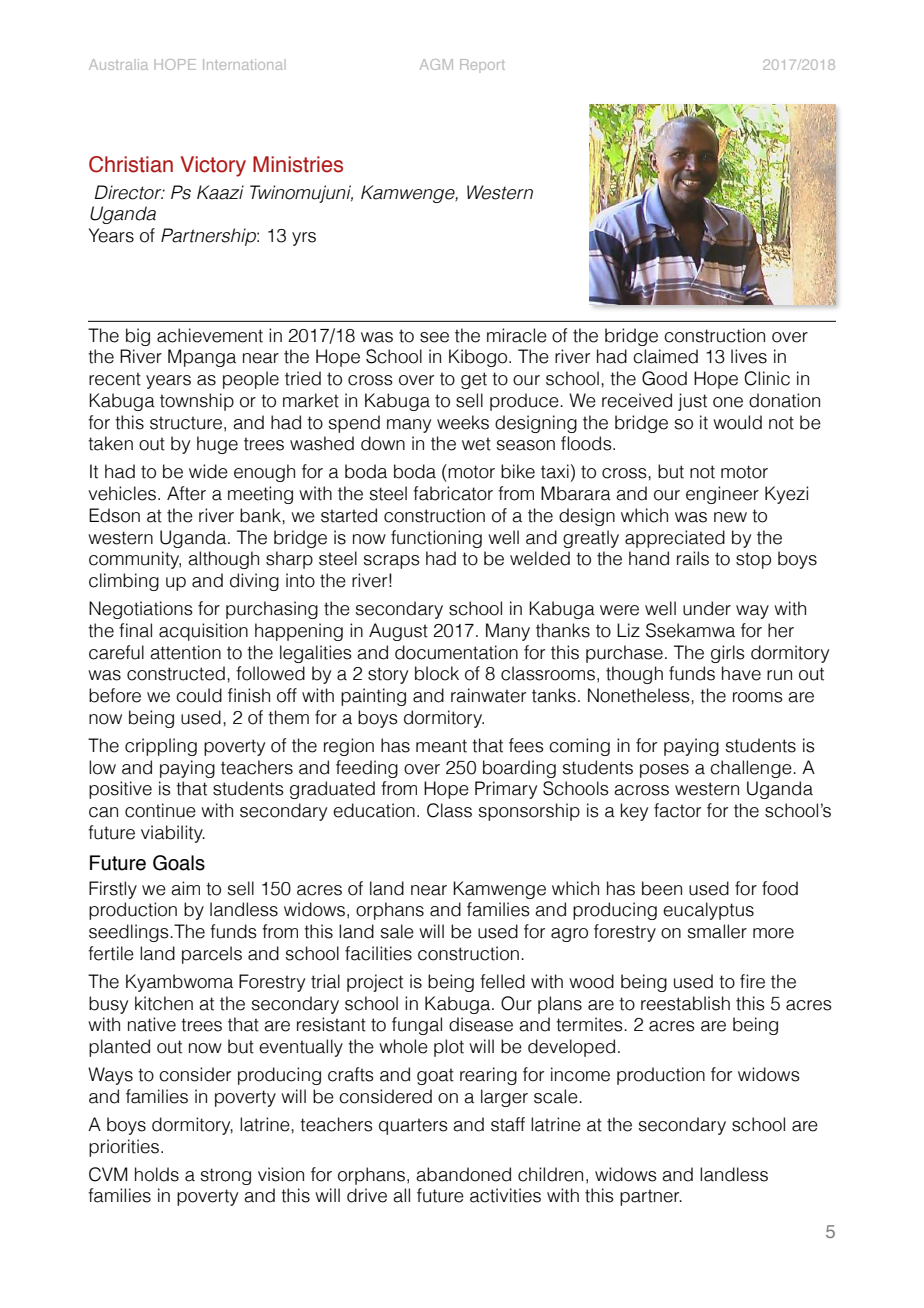  I want to click on eucalyptus, so click(708, 911).
